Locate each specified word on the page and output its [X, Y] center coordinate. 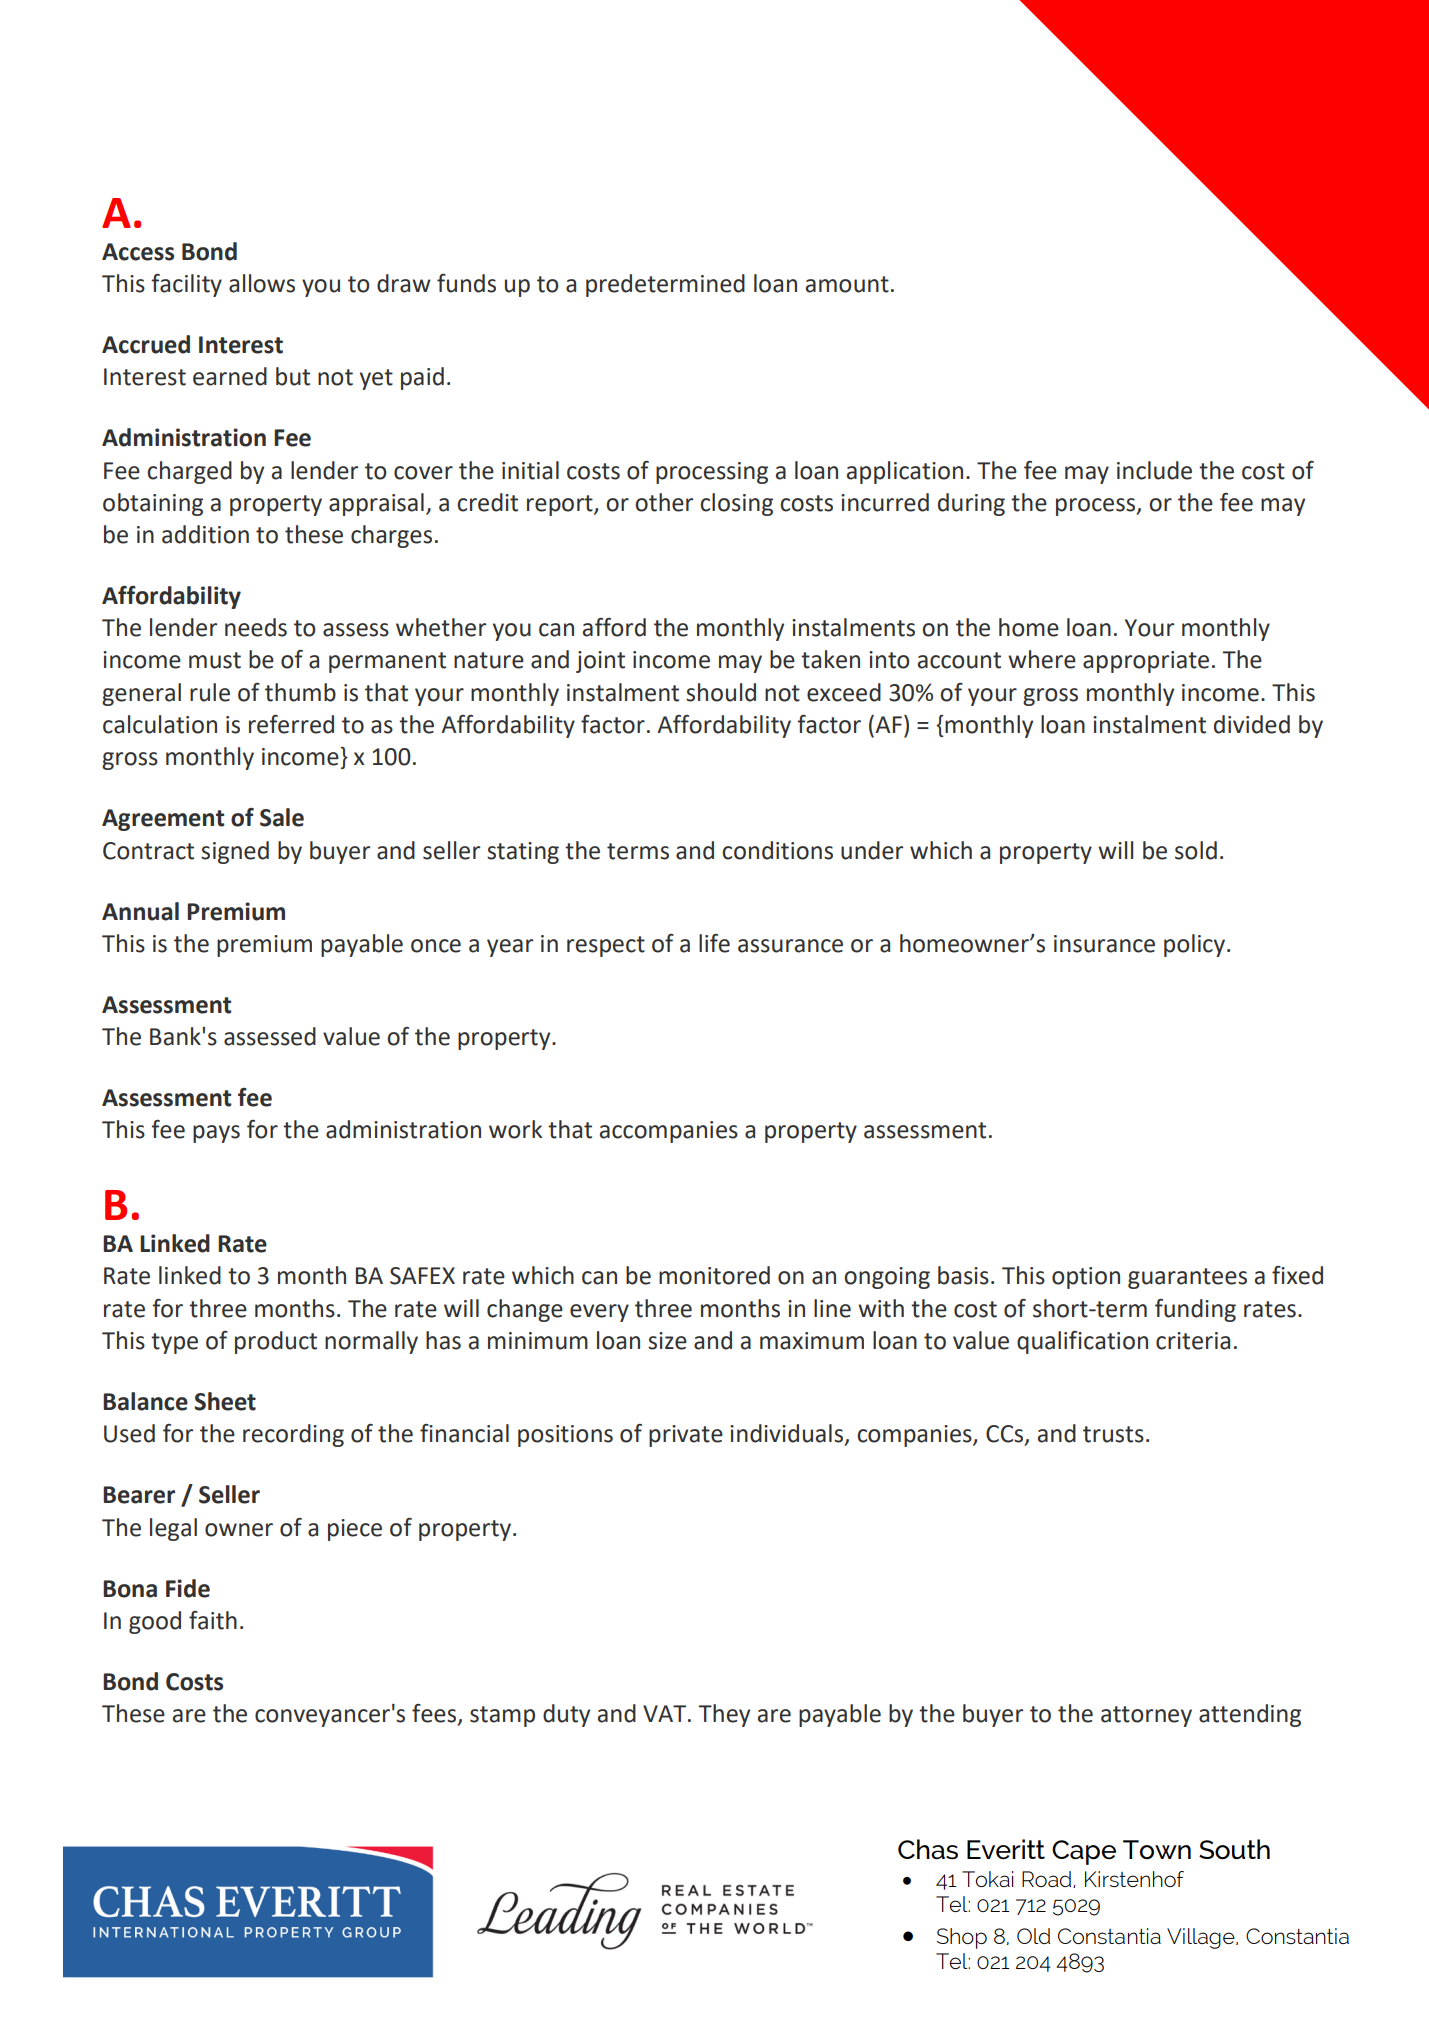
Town [1157, 1849]
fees [435, 1714]
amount [847, 284]
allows [262, 283]
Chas [928, 1849]
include [1154, 470]
